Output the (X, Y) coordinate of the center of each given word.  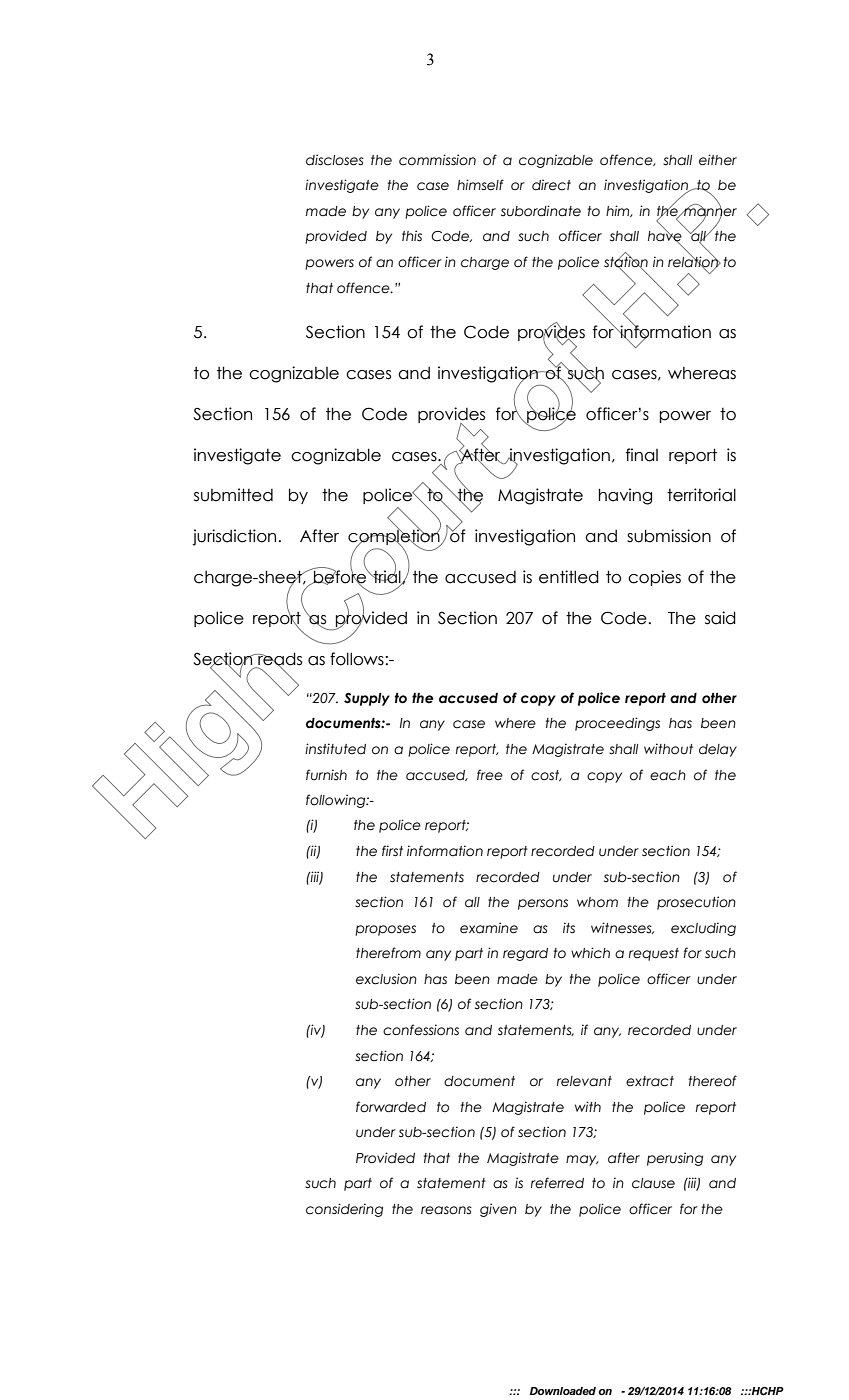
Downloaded (563, 1391)
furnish (326, 774)
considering (344, 1210)
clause (653, 1183)
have (665, 236)
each (668, 775)
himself (480, 185)
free (490, 775)
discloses (335, 160)
